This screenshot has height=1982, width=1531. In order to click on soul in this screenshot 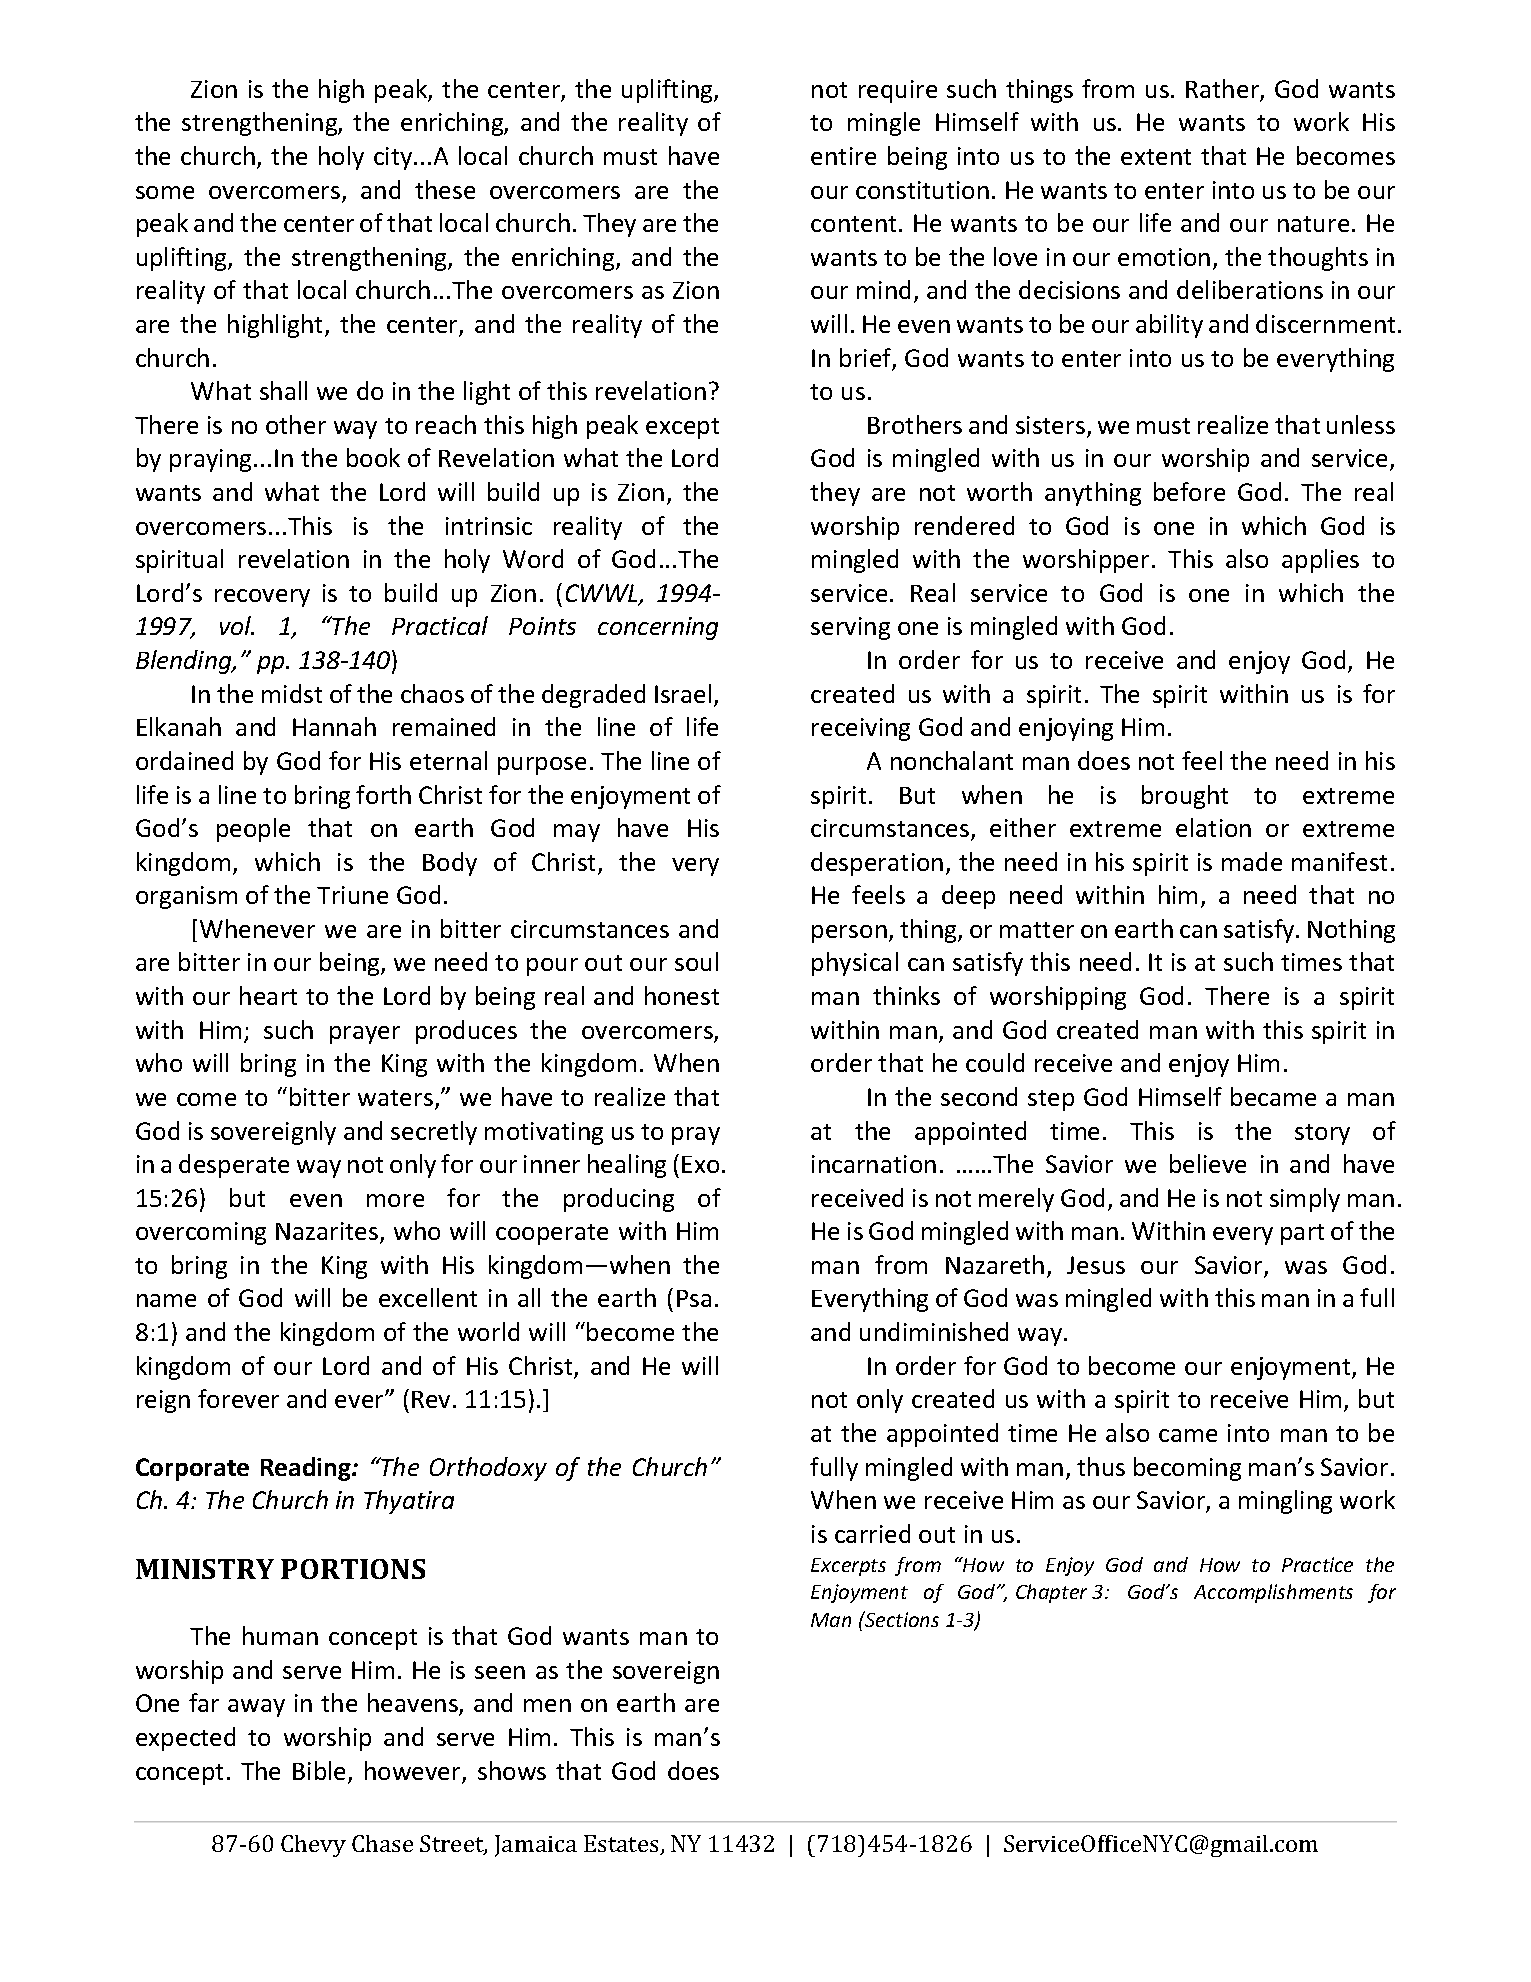, I will do `click(696, 961)`.
